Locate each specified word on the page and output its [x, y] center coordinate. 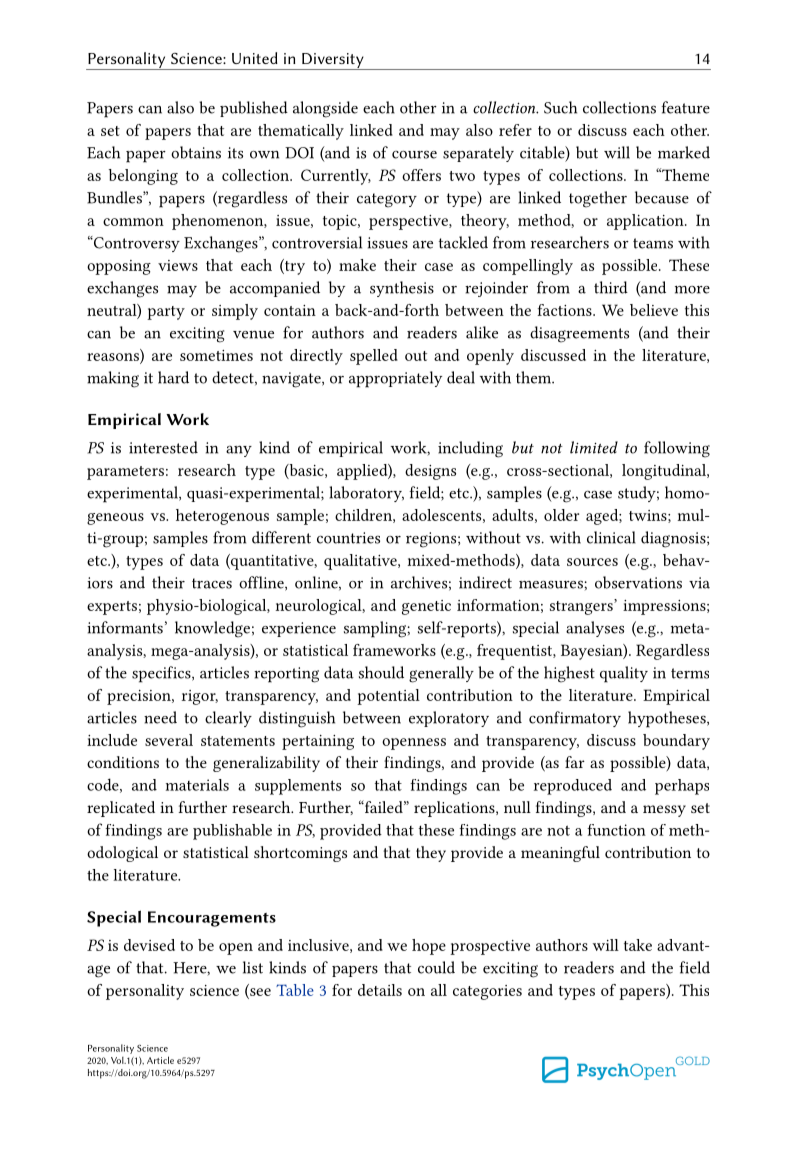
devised [149, 945]
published [254, 109]
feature [685, 107]
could [436, 967]
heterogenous [222, 517]
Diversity [333, 61]
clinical [611, 537]
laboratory [367, 494]
